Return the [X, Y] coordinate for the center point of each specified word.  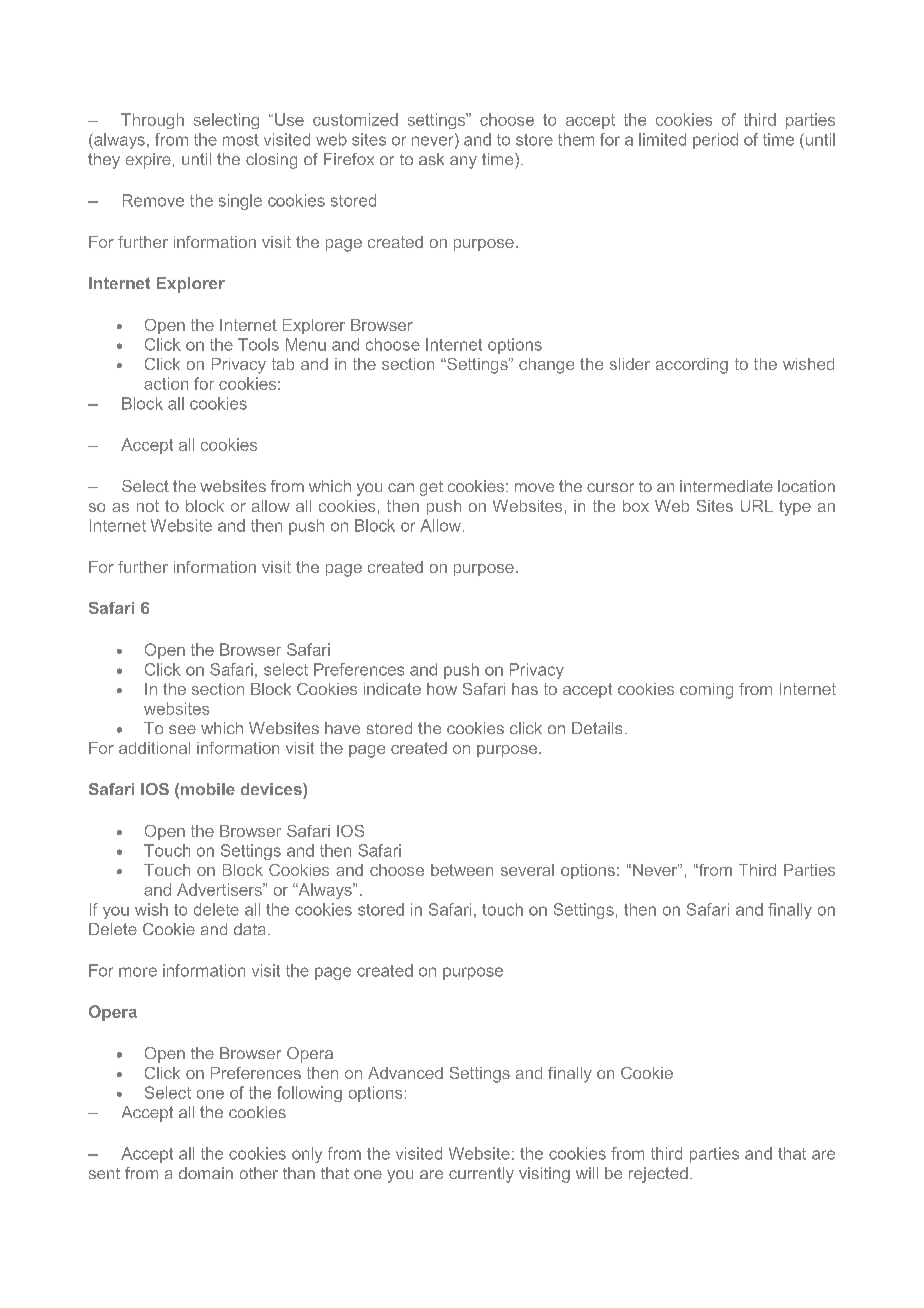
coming [706, 691]
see [182, 729]
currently [481, 1175]
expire [148, 161]
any [463, 162]
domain [206, 1173]
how [442, 689]
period [715, 141]
